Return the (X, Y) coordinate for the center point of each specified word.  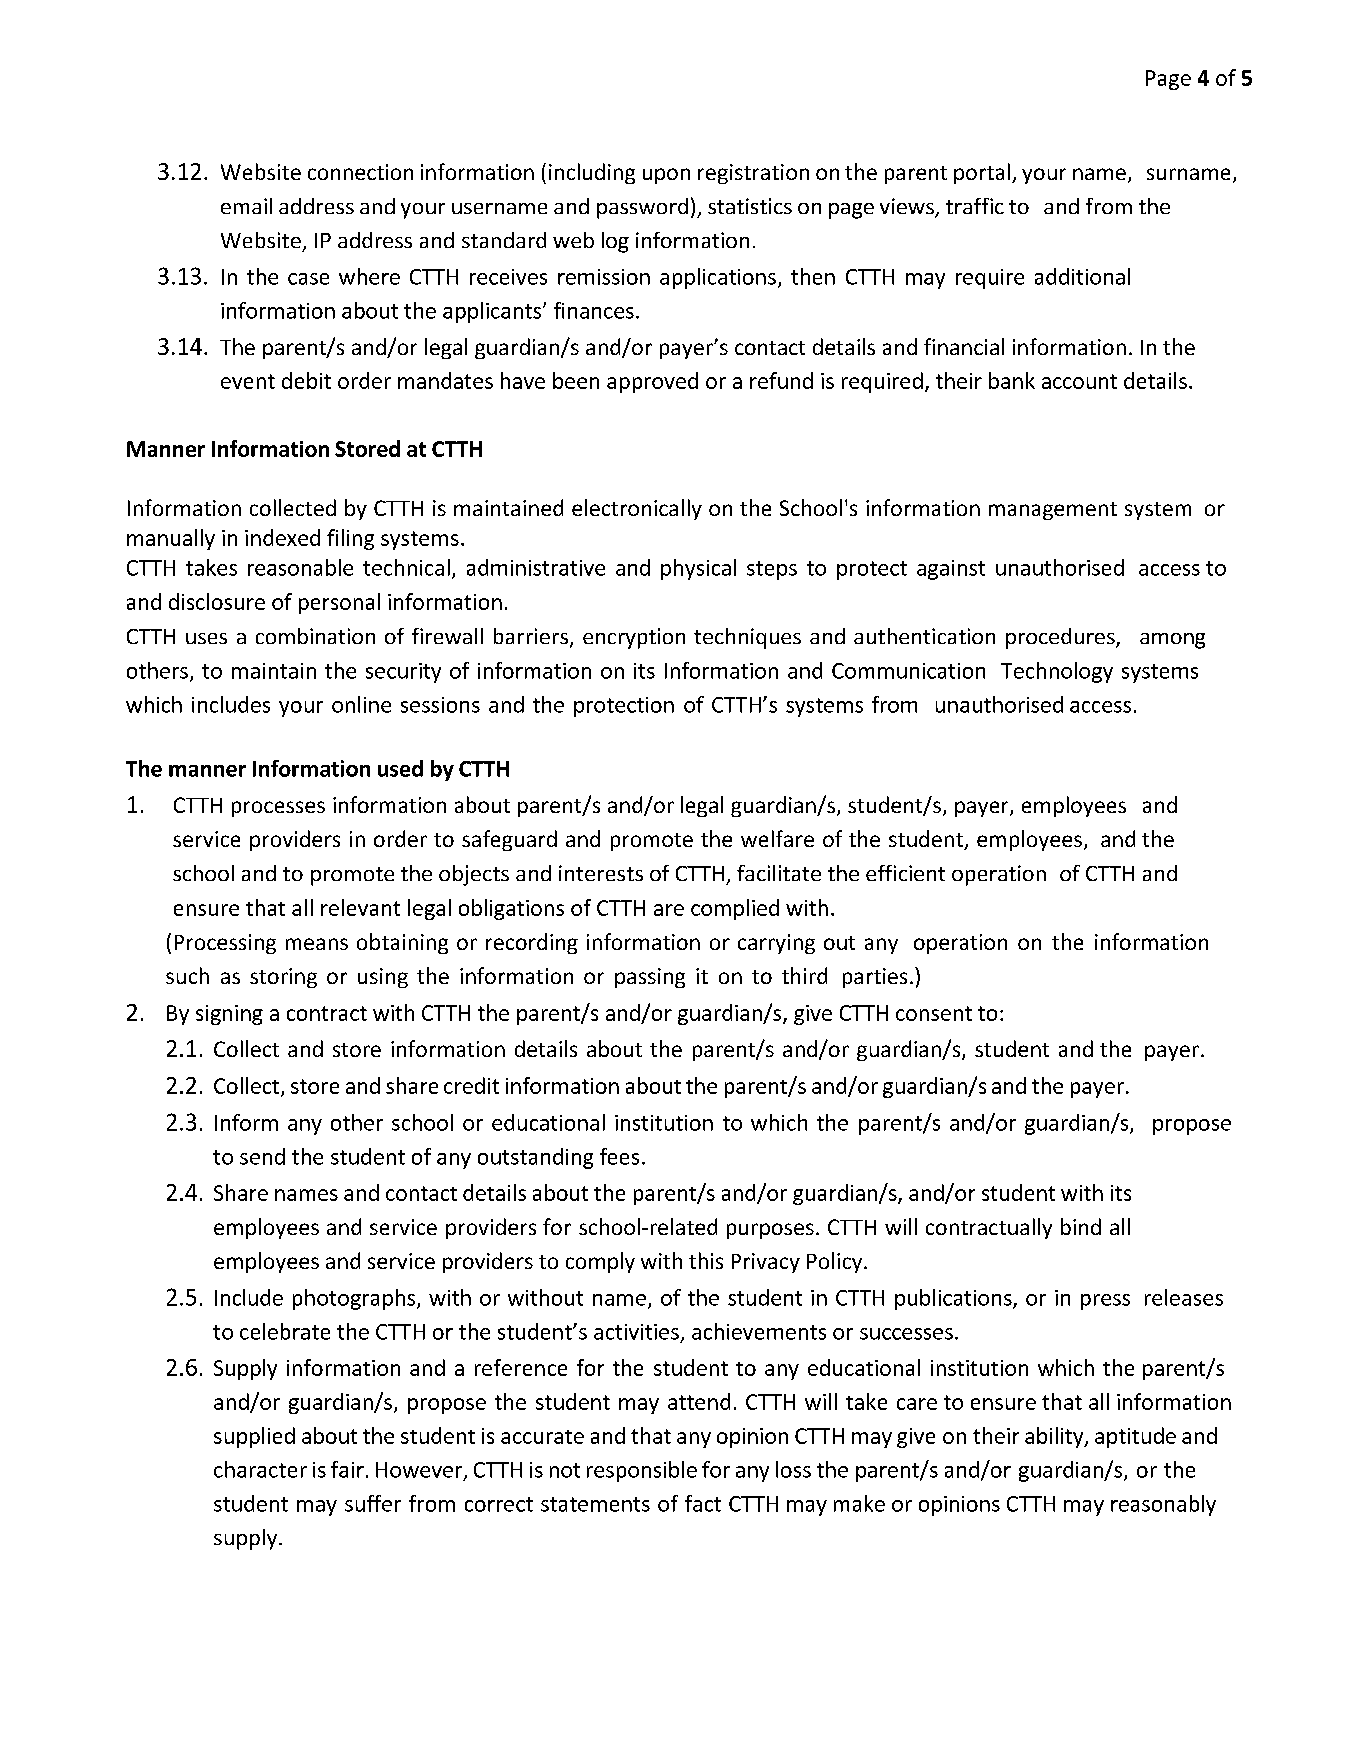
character (260, 1469)
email (246, 206)
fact (703, 1503)
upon (666, 176)
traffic (975, 206)
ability (1055, 1437)
